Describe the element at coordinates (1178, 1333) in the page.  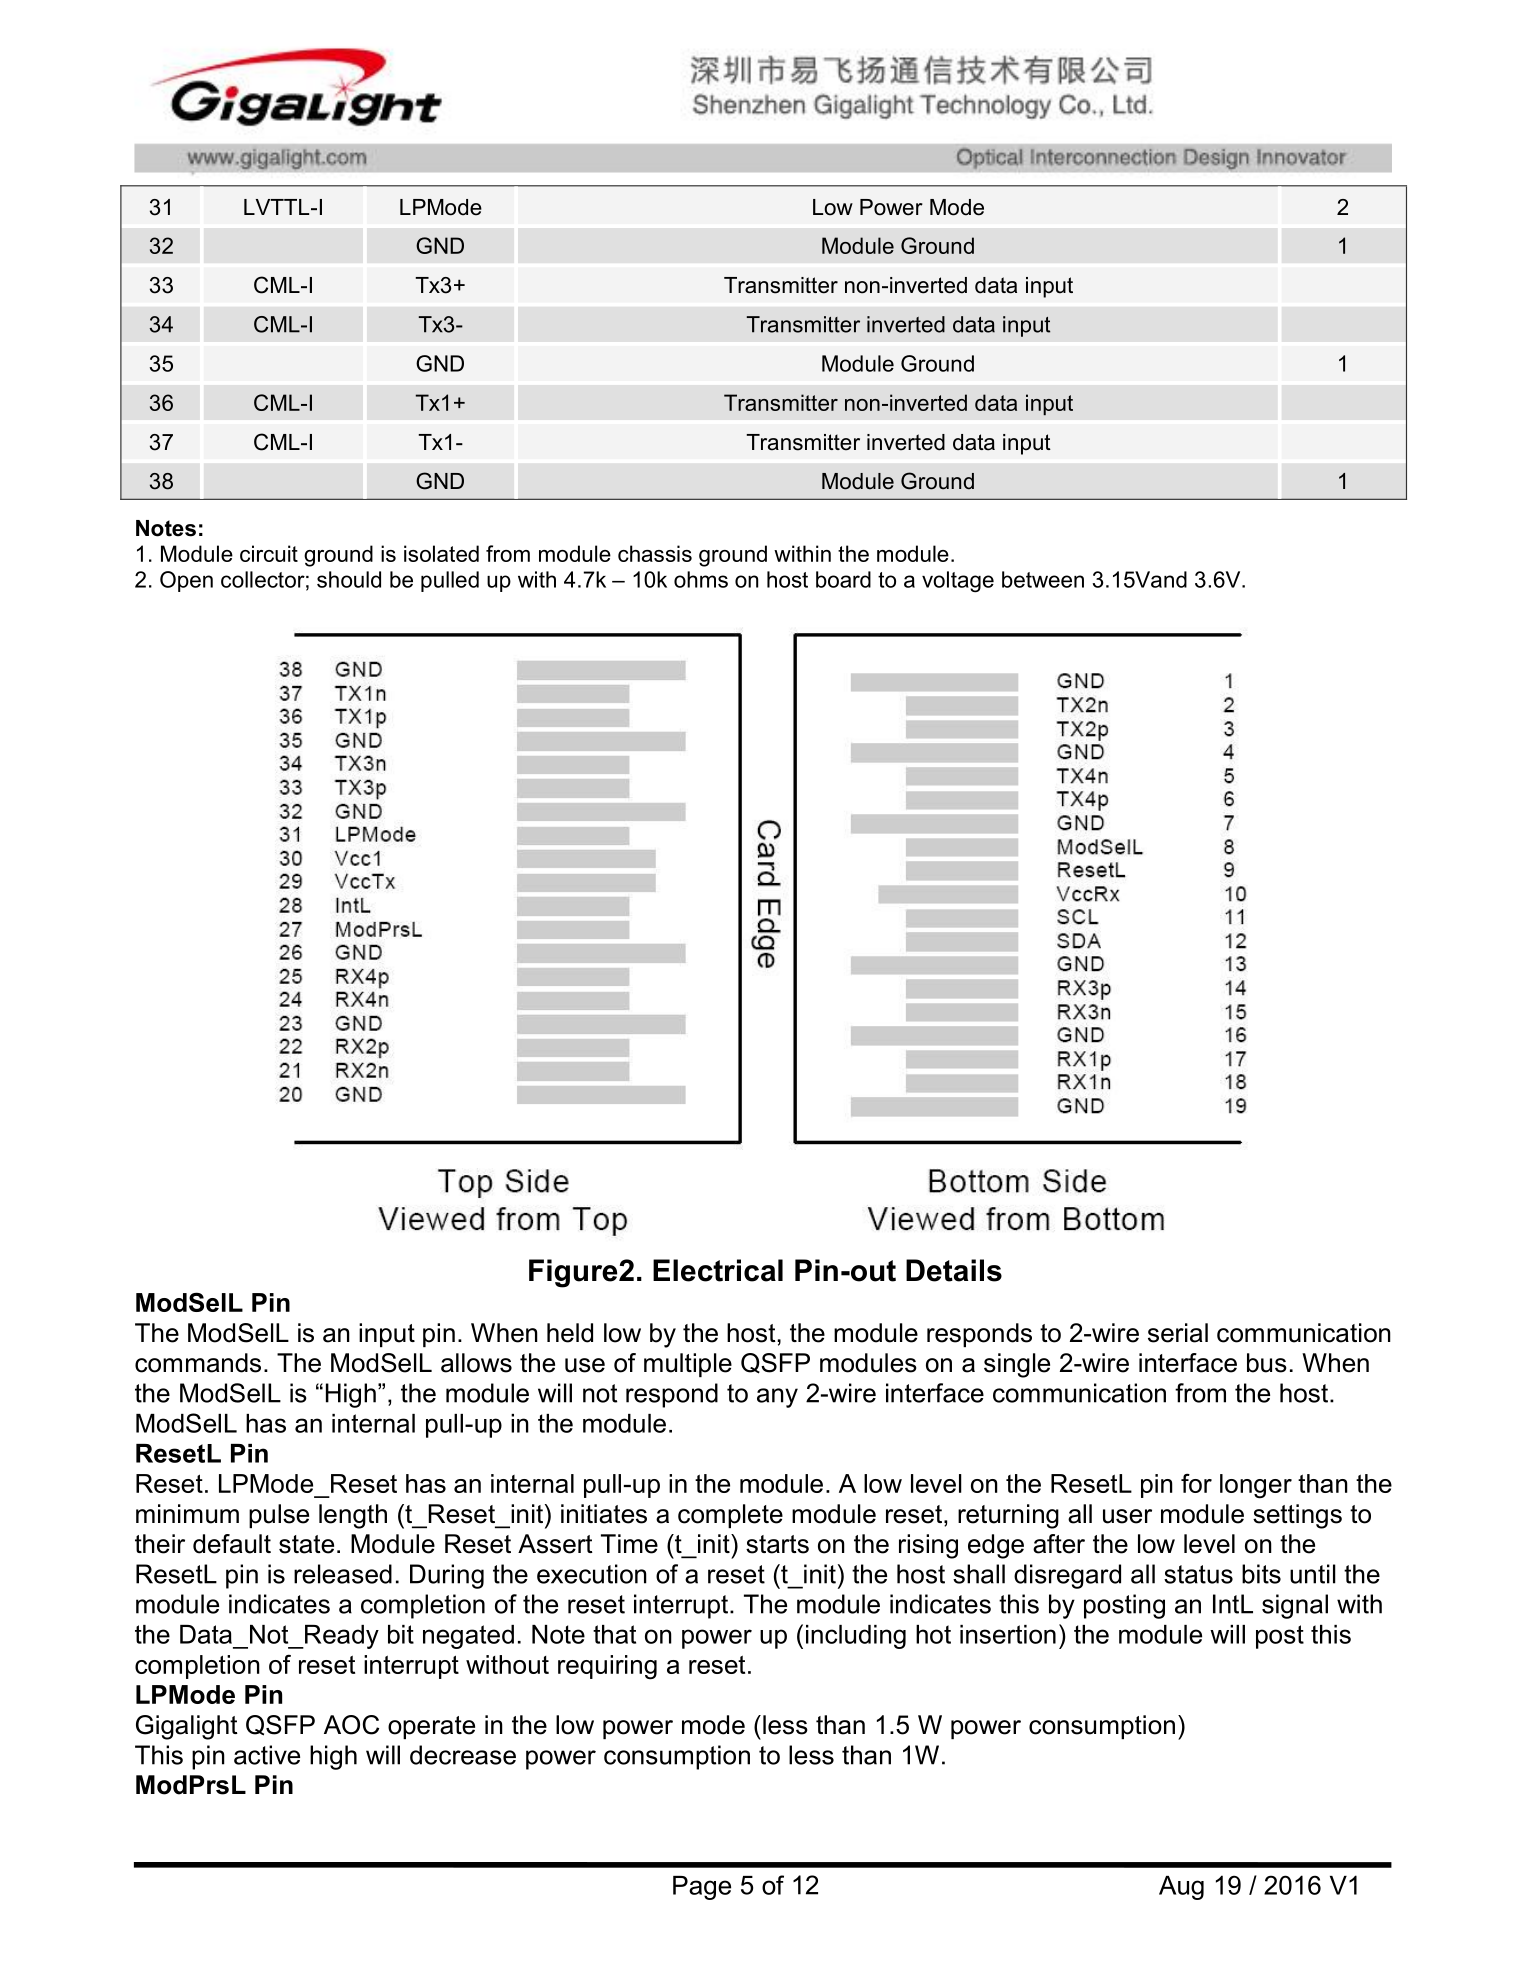
I see `serial` at that location.
